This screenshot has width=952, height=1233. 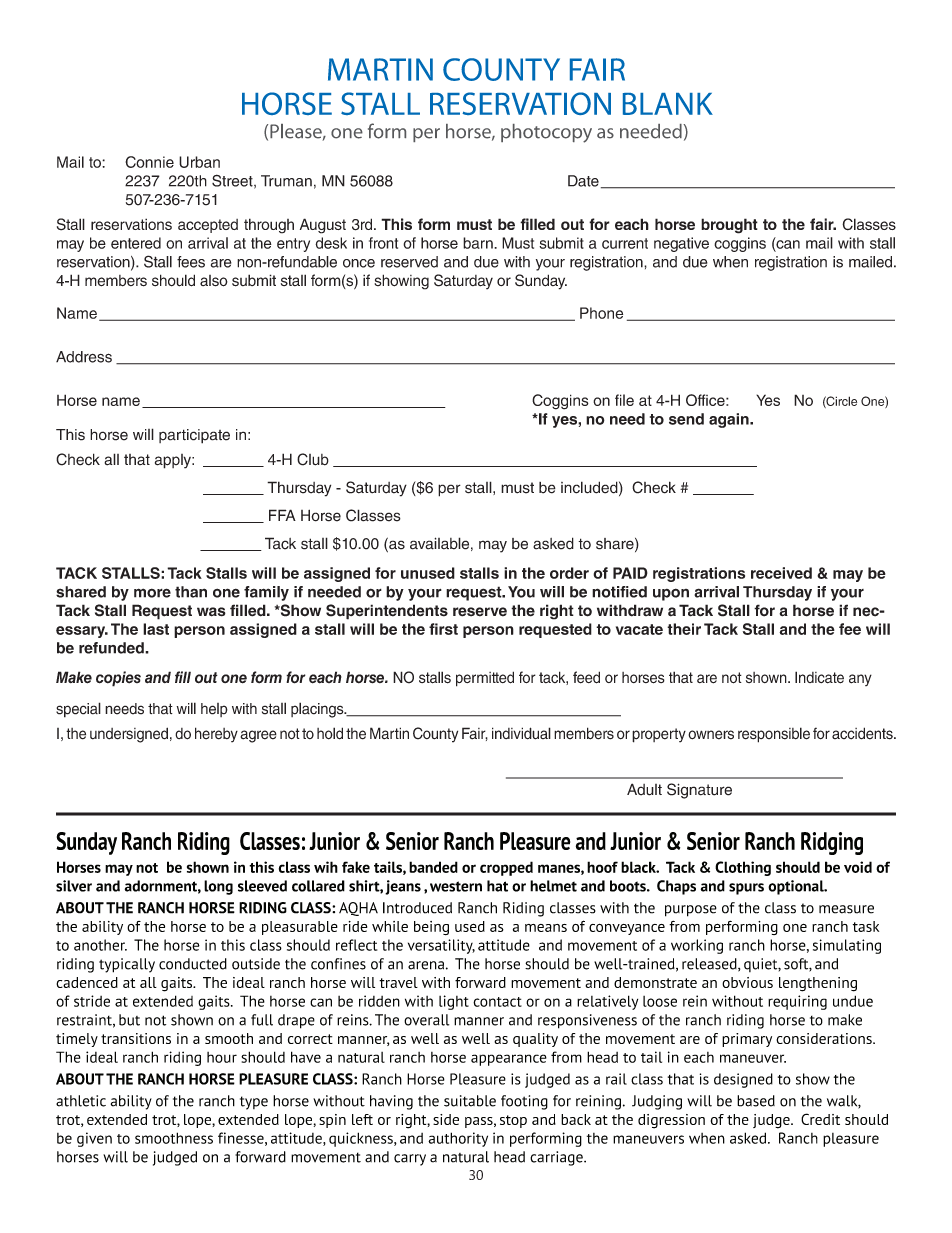 I want to click on photocopy, so click(x=546, y=133).
